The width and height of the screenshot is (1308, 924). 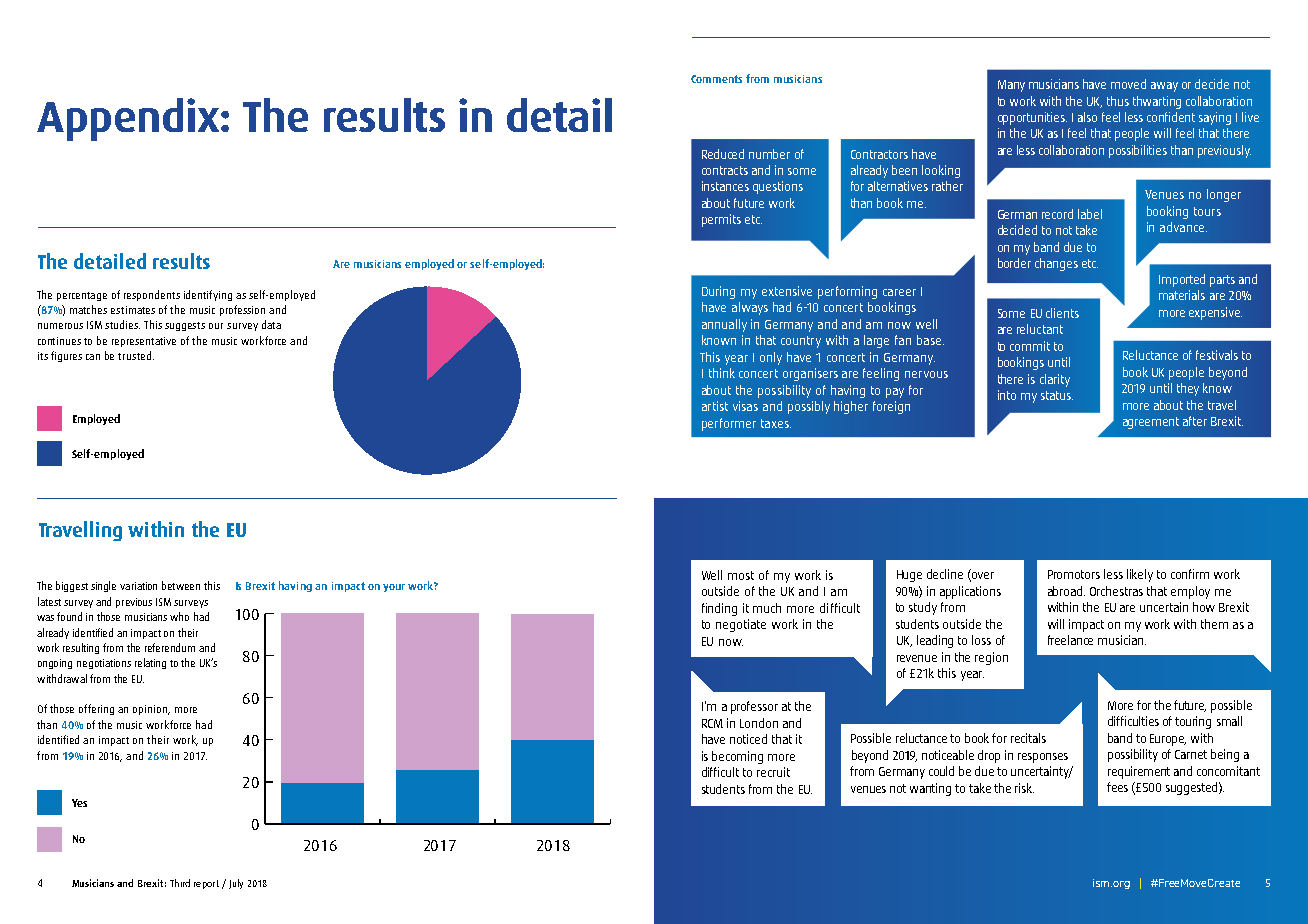 I want to click on recruit, so click(x=773, y=772).
